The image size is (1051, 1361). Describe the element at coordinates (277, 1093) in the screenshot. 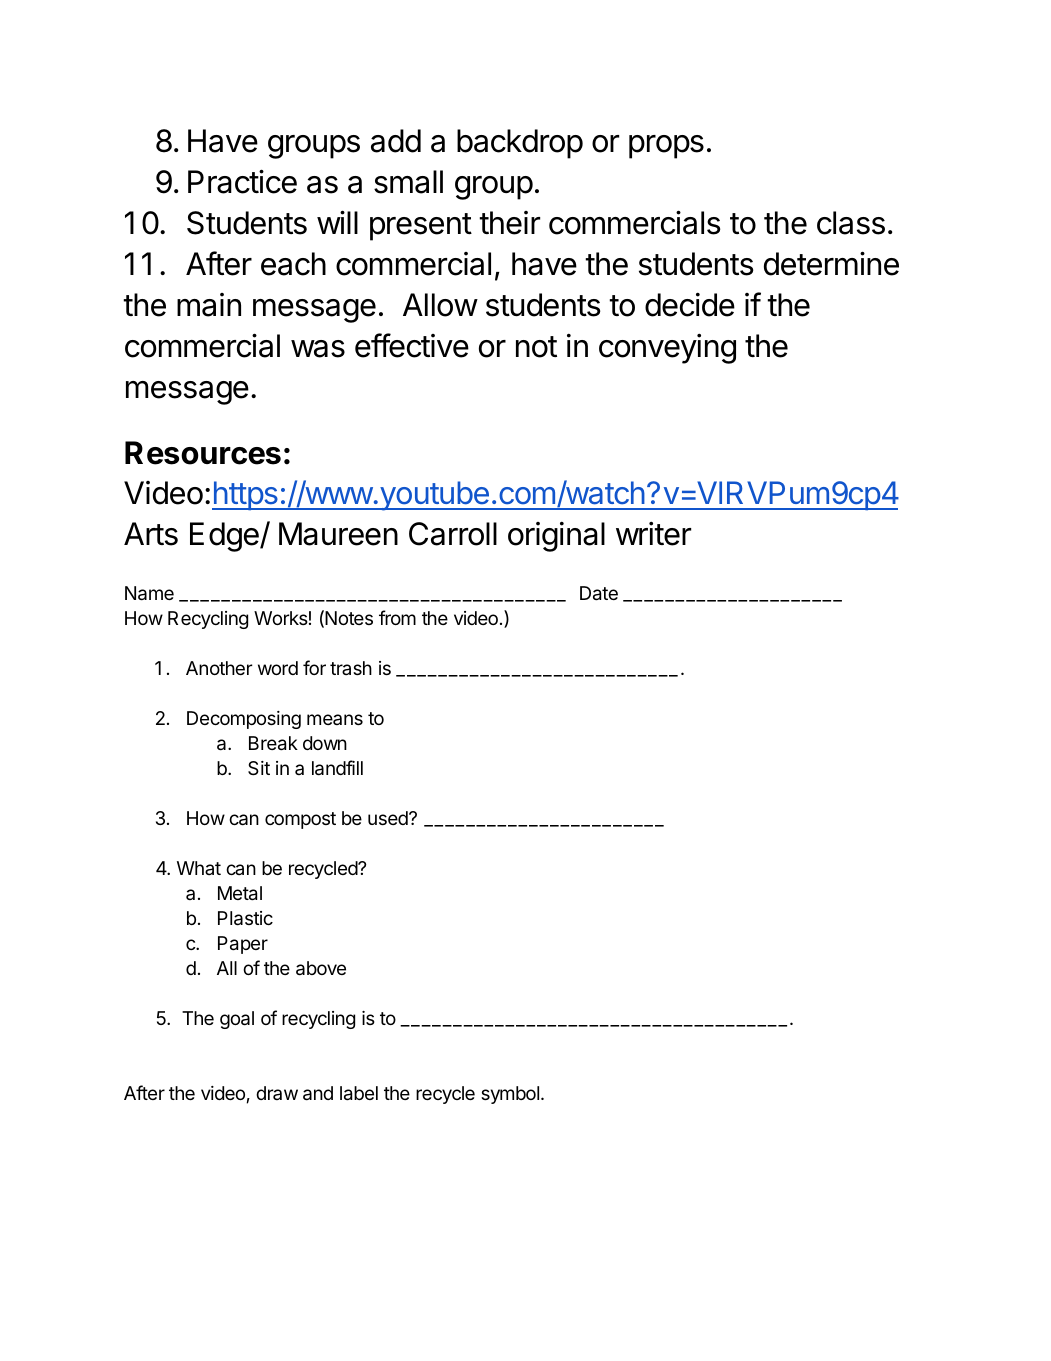

I see `draw` at that location.
